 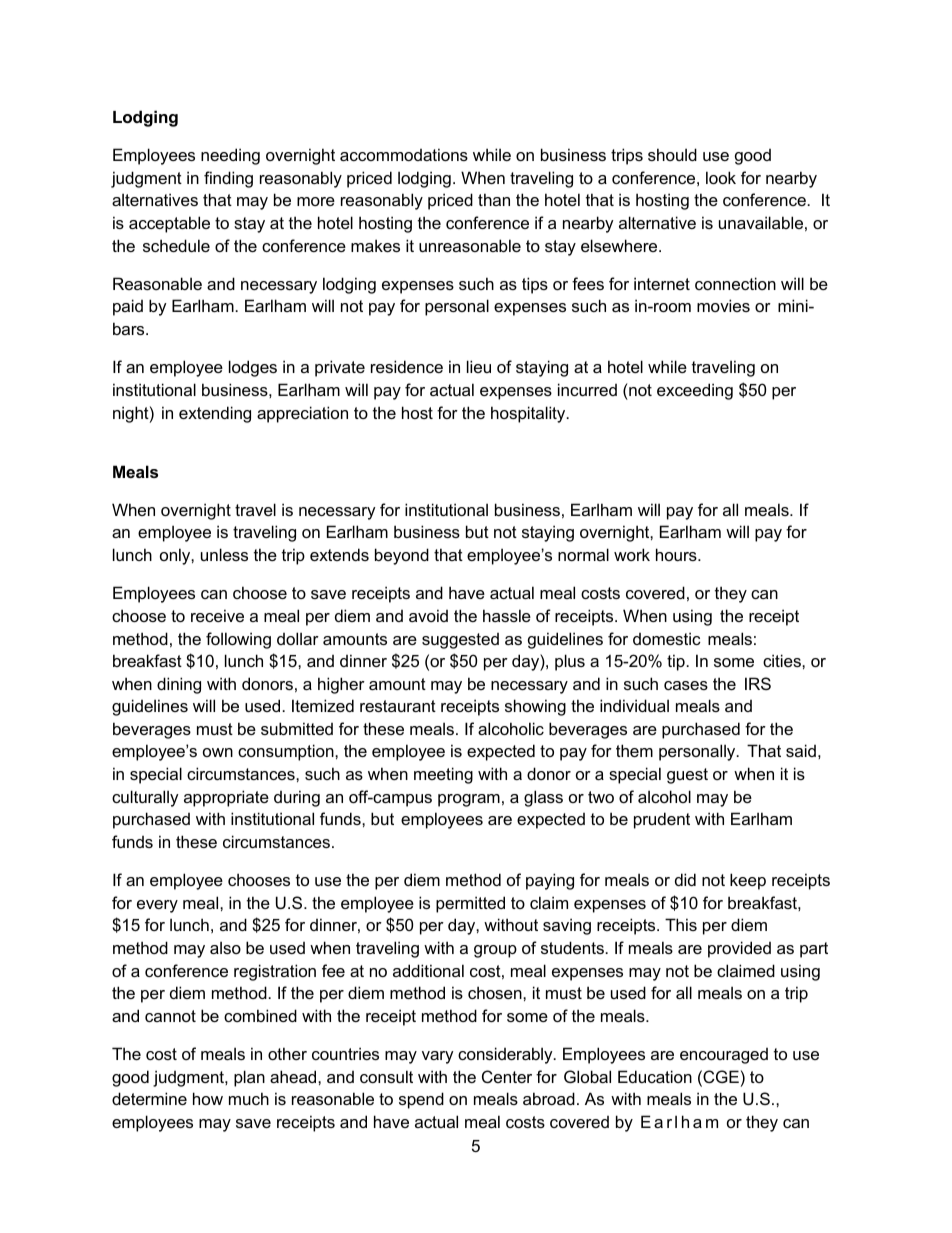 What do you see at coordinates (667, 638) in the page?
I see `domestic` at bounding box center [667, 638].
